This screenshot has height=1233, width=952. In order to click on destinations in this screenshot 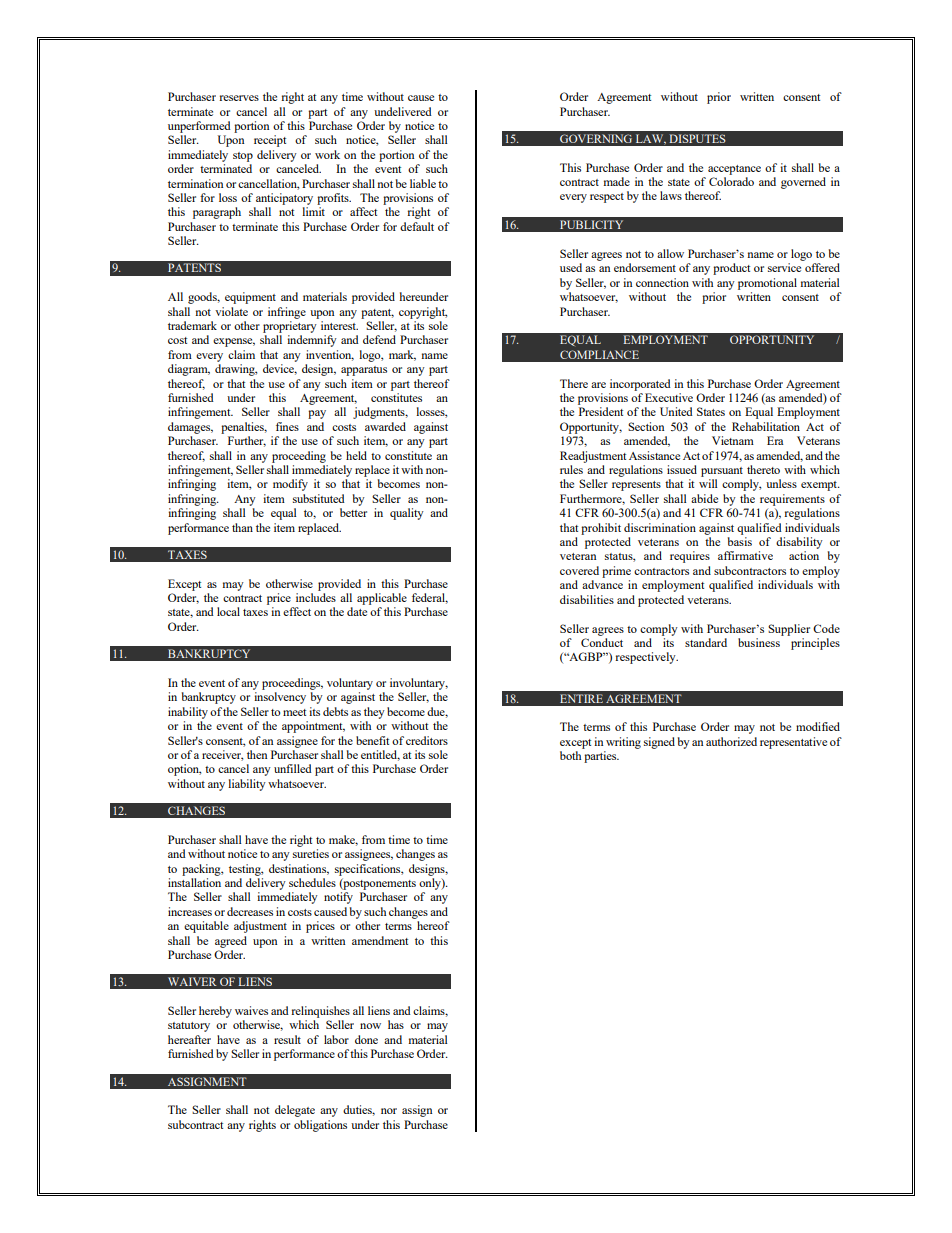, I will do `click(299, 869)`.
